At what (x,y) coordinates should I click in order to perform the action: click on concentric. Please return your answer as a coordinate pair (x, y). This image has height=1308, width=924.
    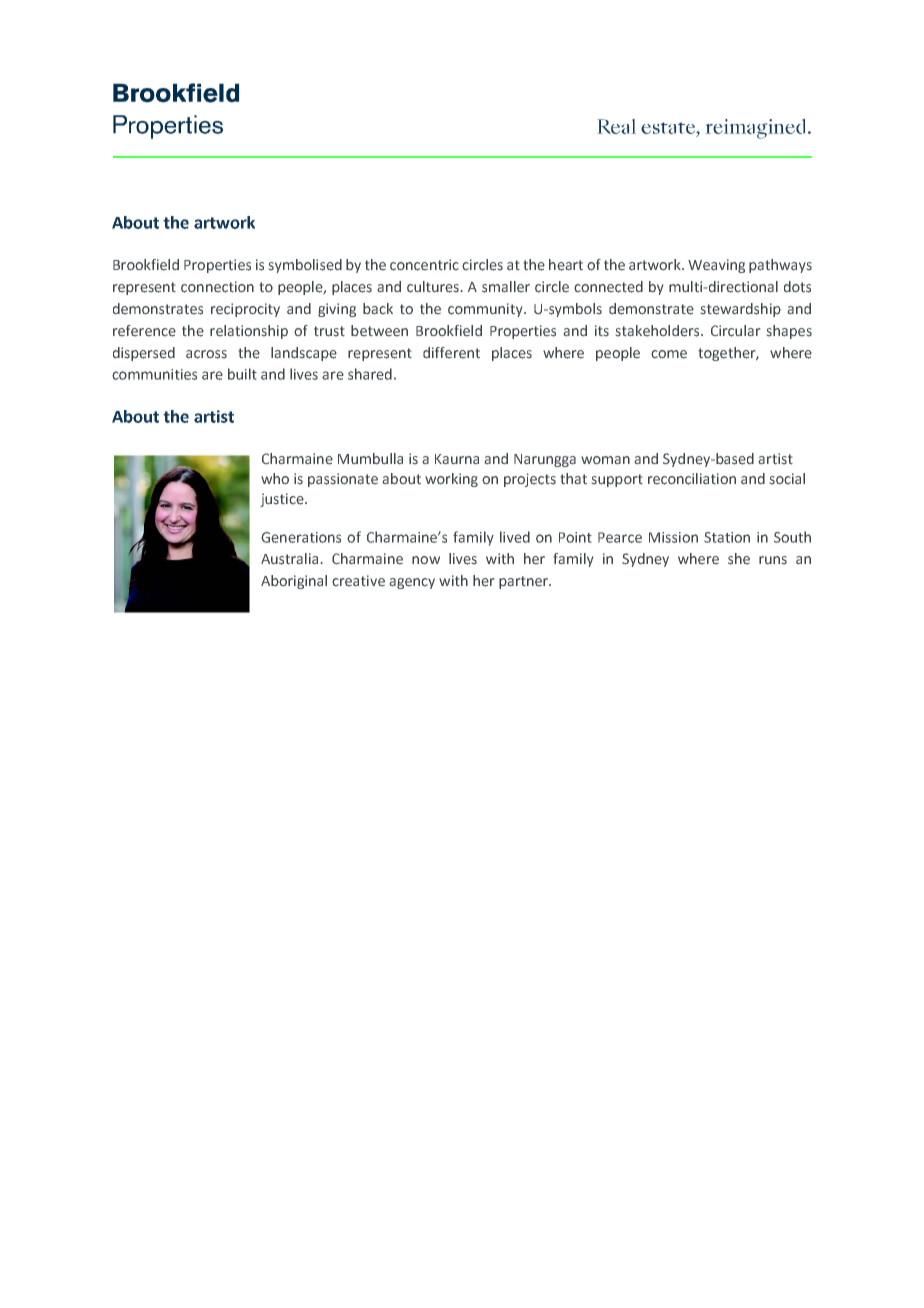
    Looking at the image, I should click on (424, 265).
